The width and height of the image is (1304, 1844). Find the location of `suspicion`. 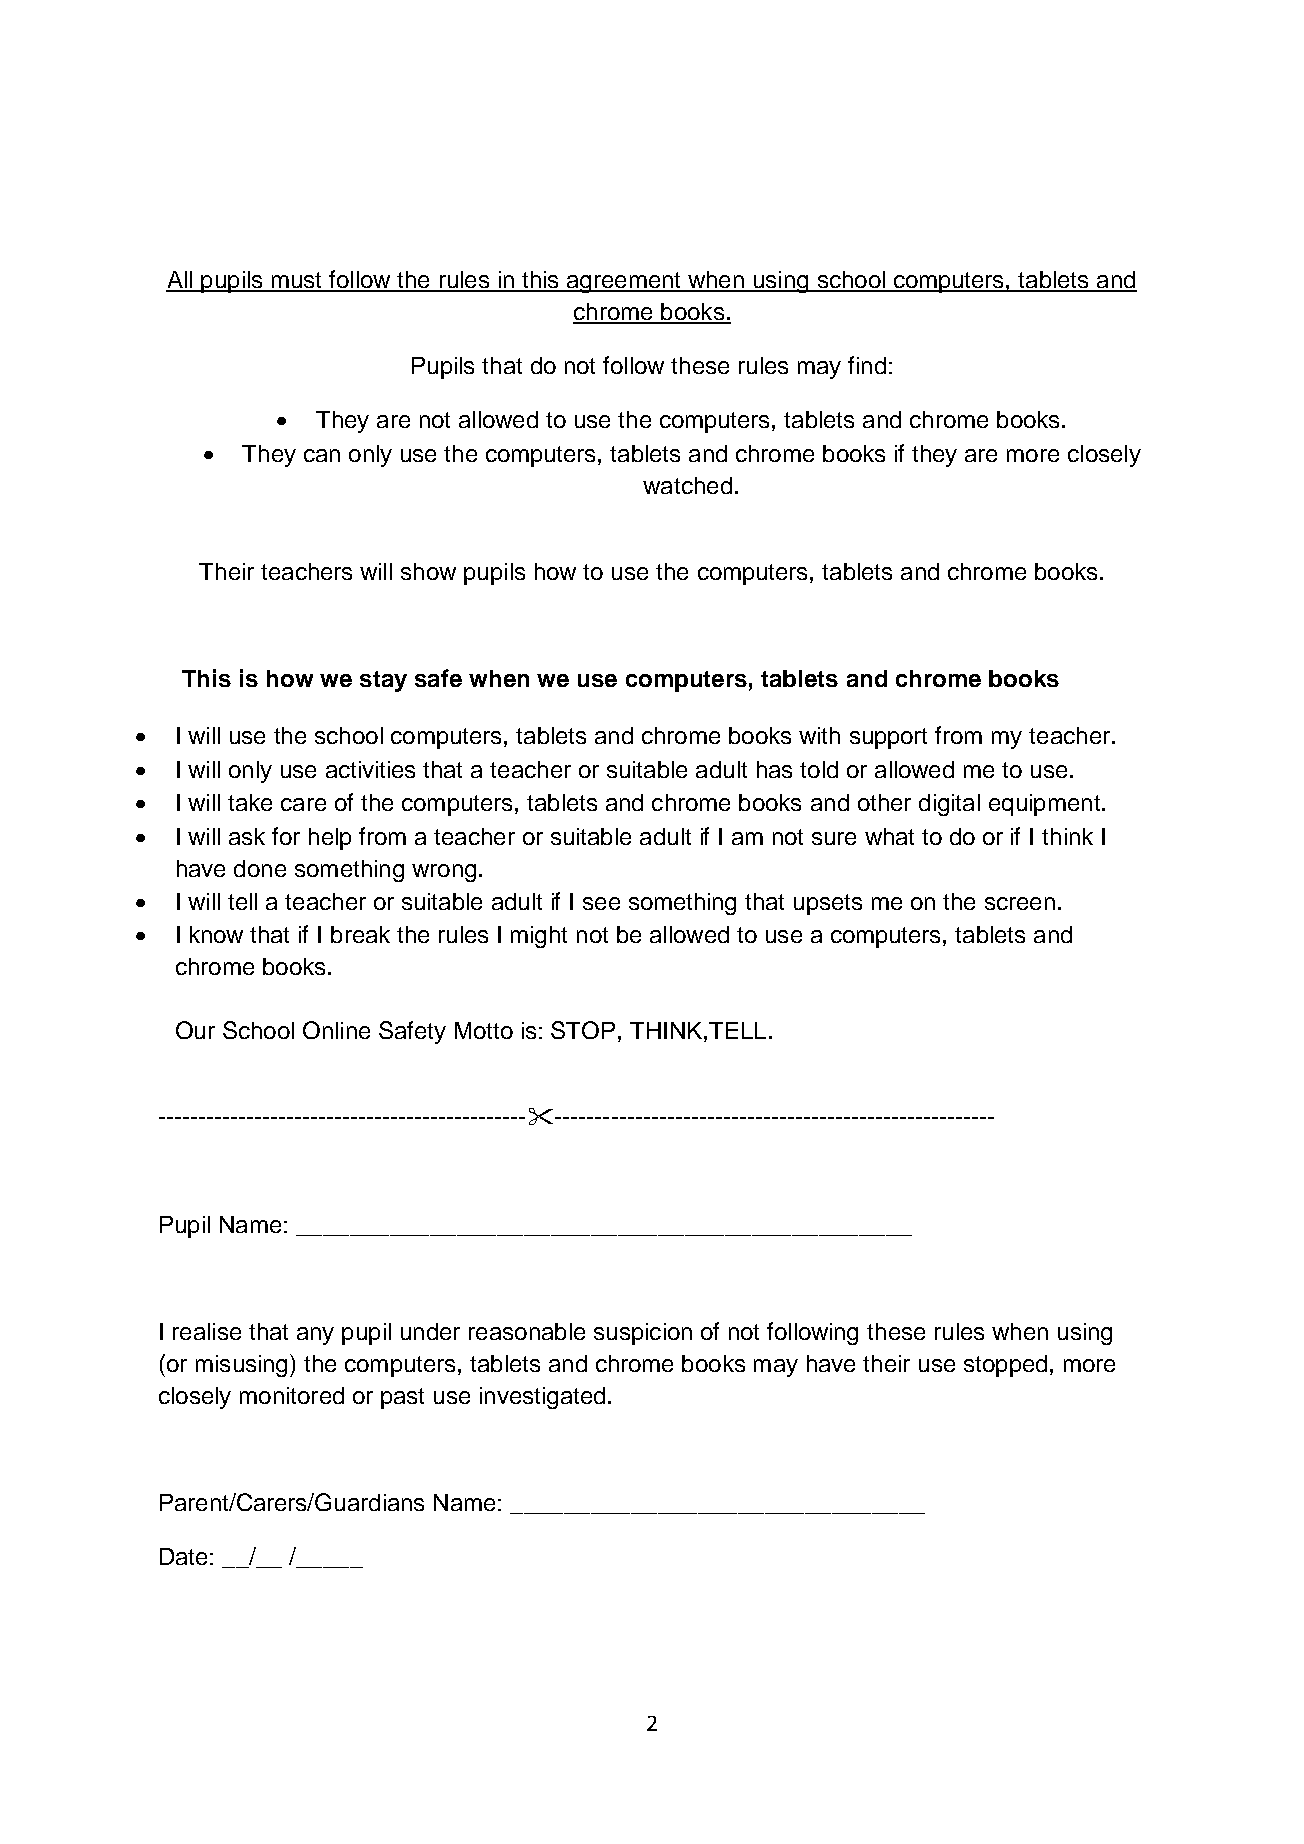

suspicion is located at coordinates (643, 1334).
